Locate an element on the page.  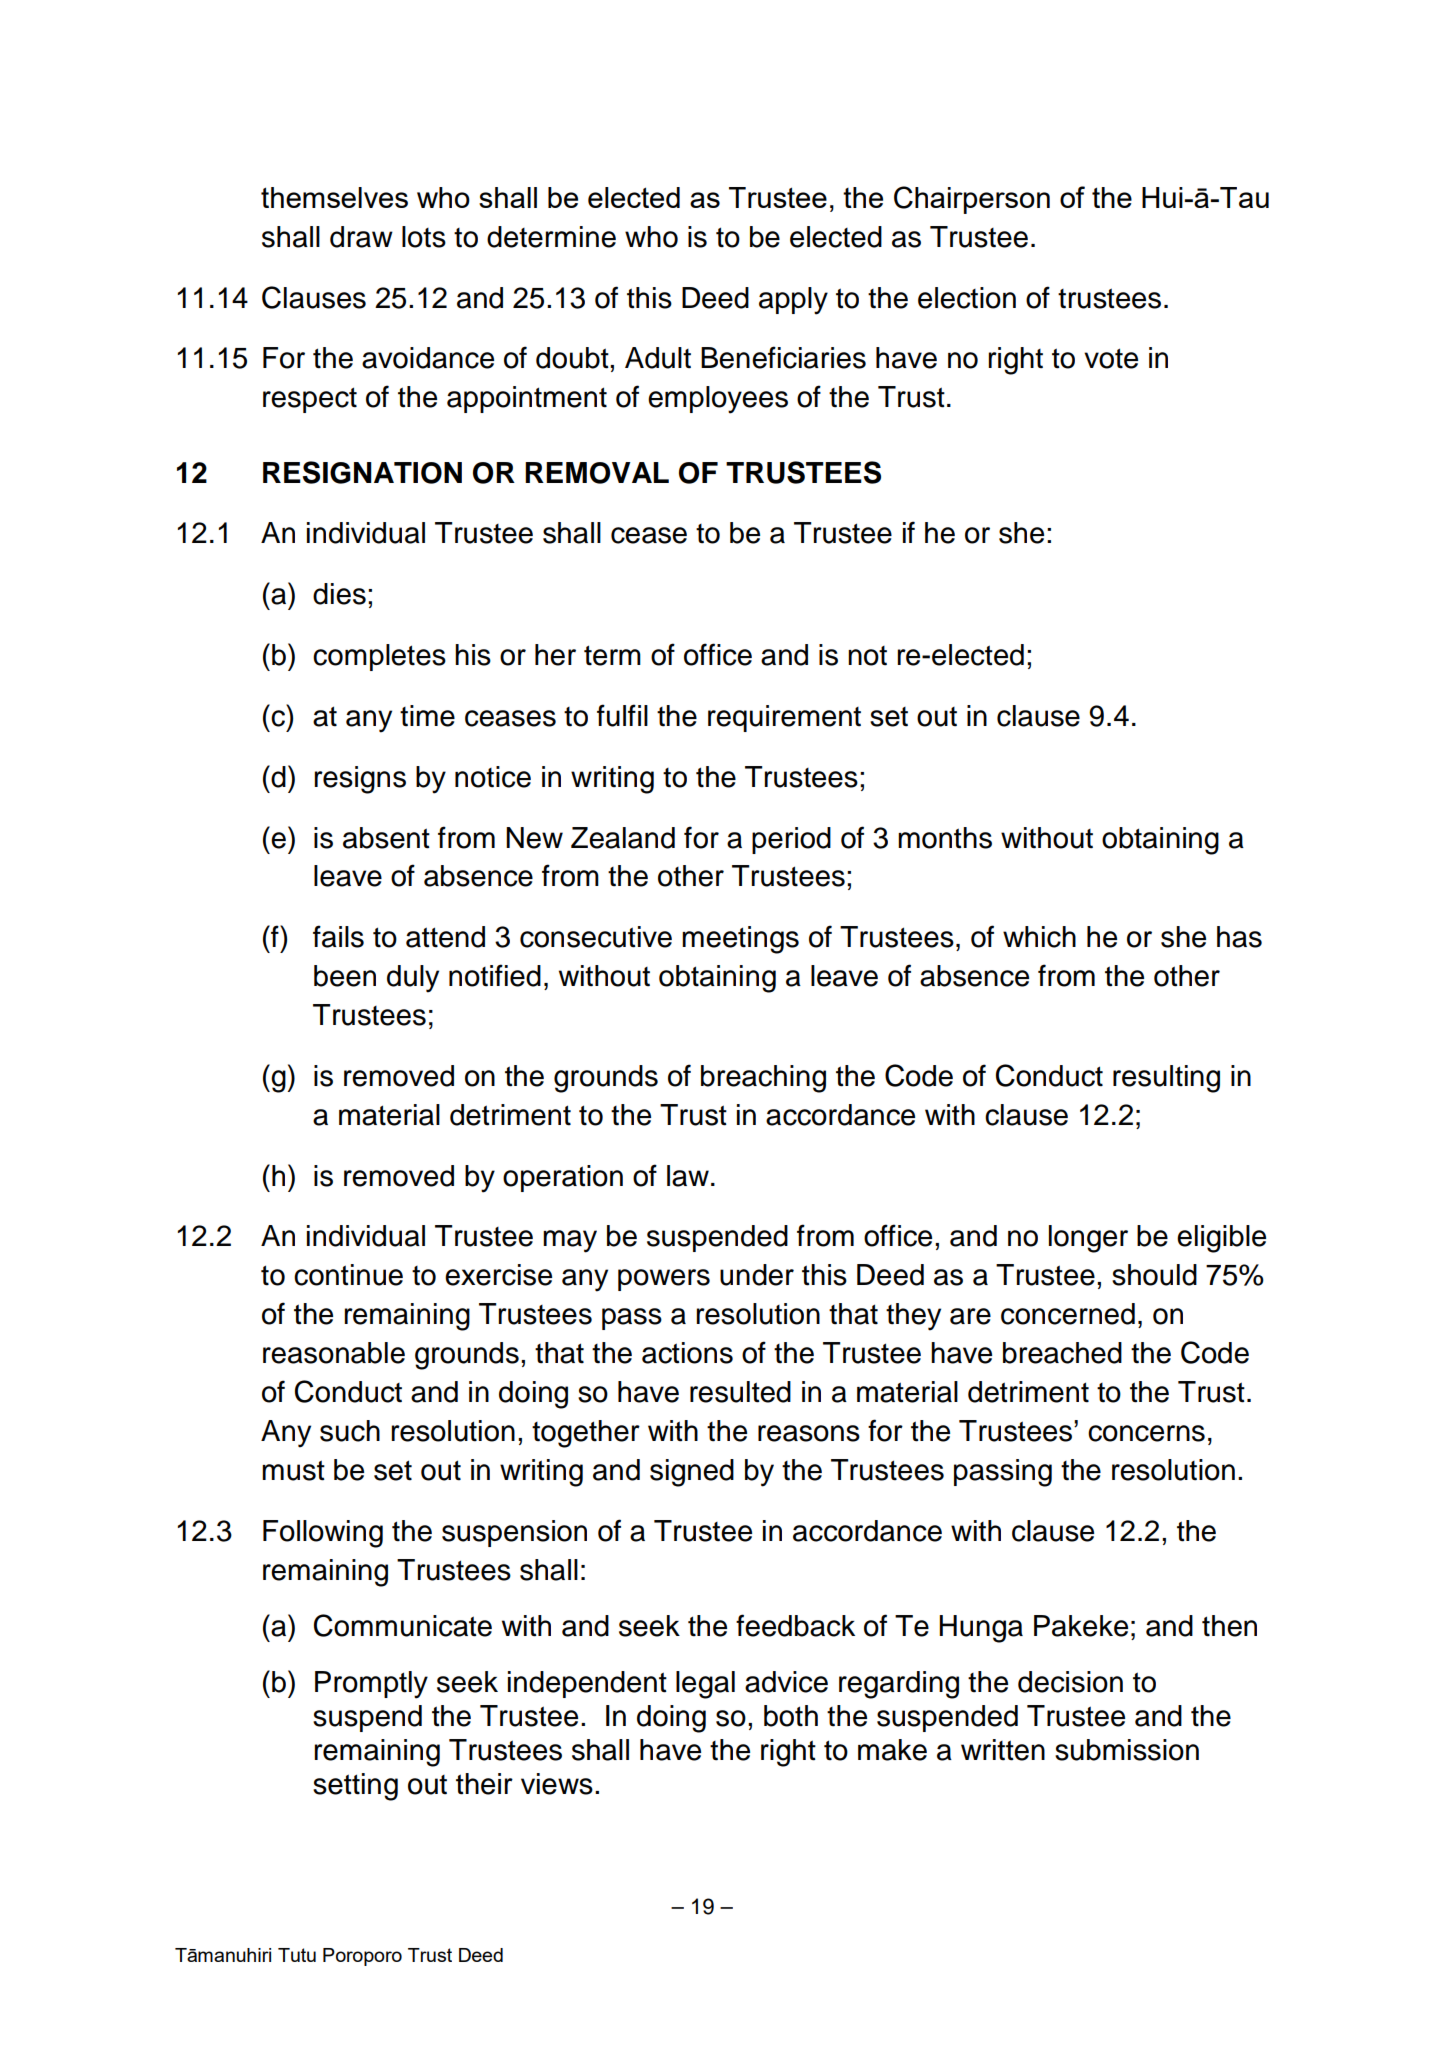
Tutu is located at coordinates (297, 1955).
